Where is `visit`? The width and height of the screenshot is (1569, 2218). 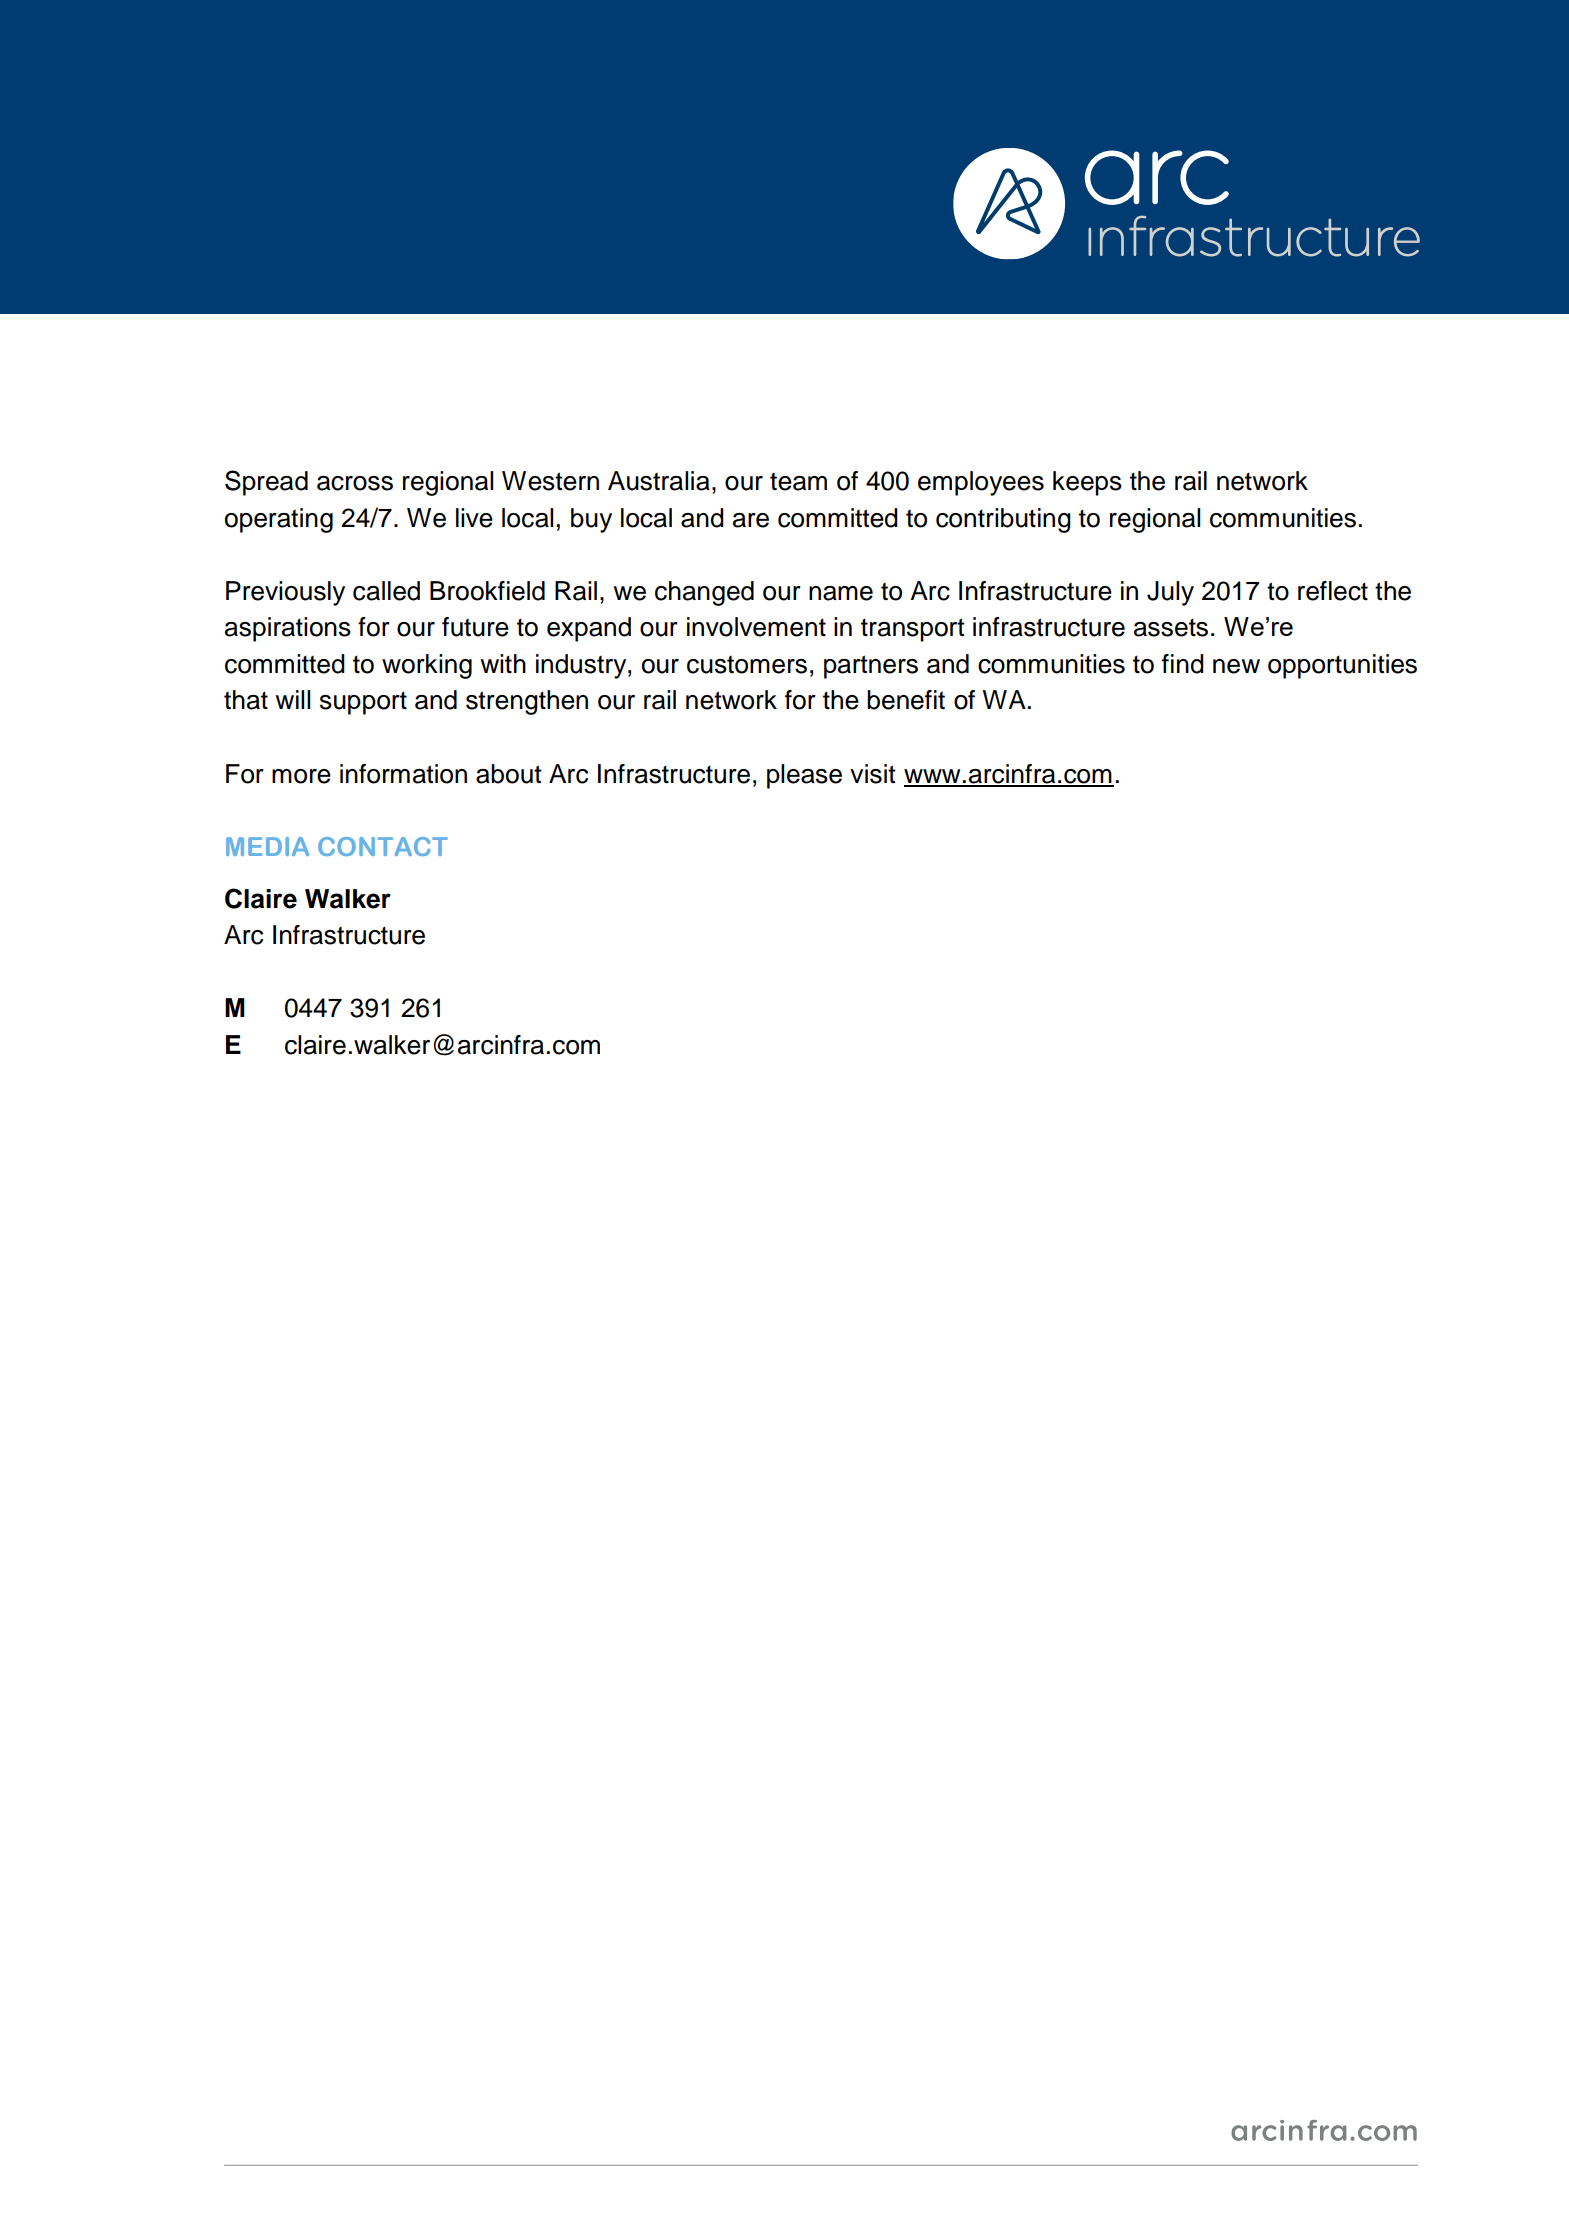 visit is located at coordinates (873, 774).
